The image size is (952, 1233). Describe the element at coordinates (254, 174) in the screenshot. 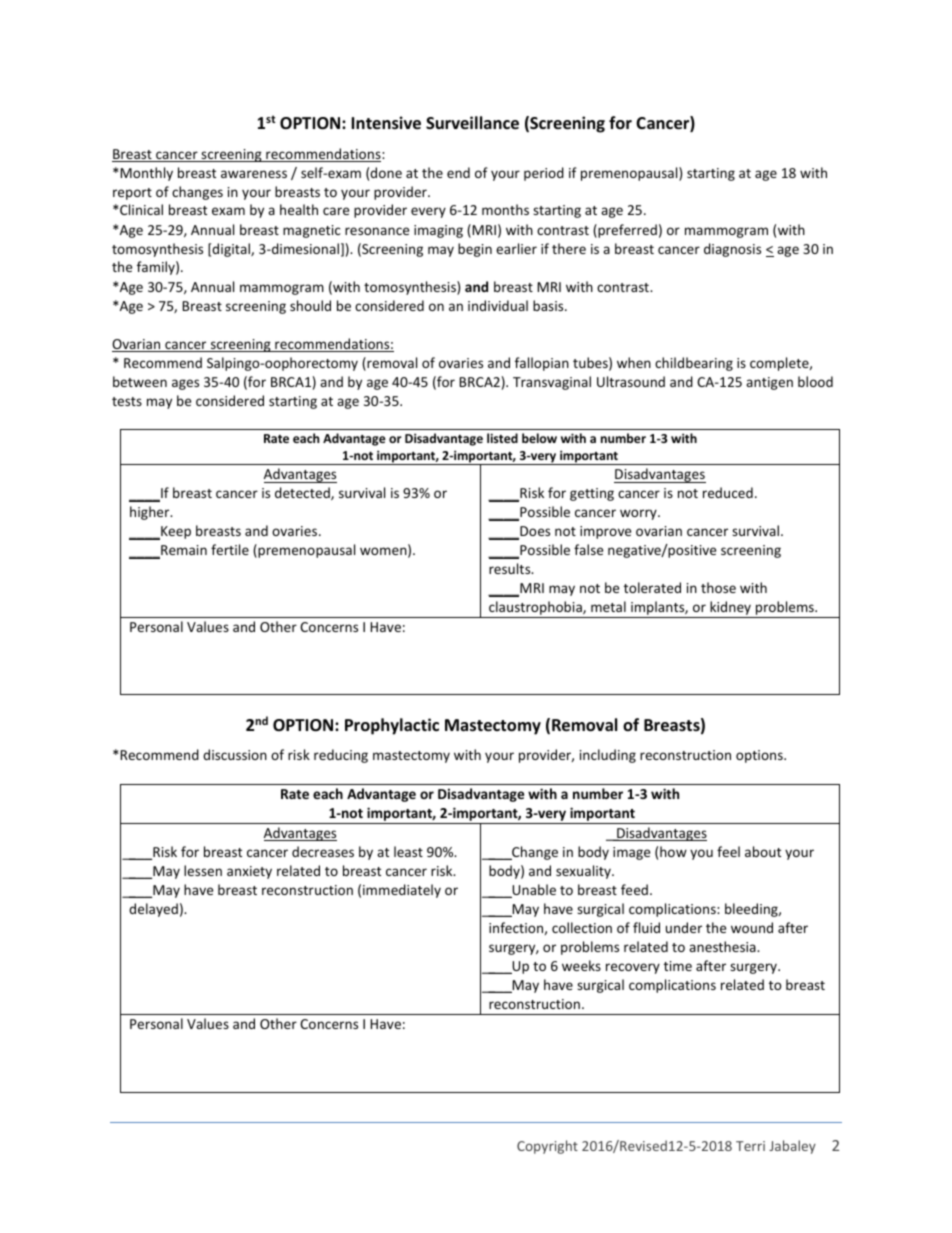

I see `awareness` at that location.
